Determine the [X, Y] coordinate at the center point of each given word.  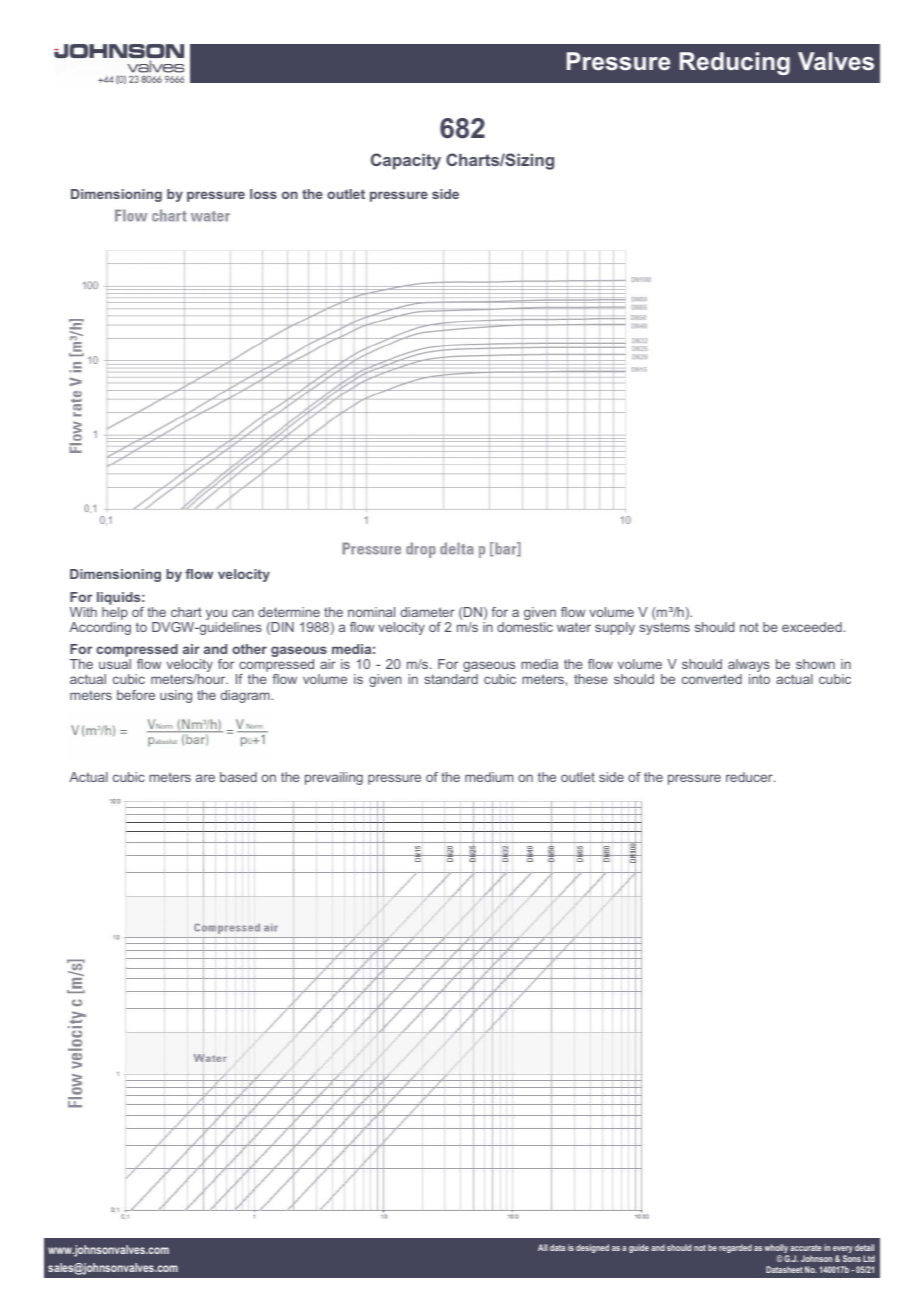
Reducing [735, 63]
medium [489, 777]
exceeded [812, 627]
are [205, 778]
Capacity [406, 161]
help [115, 613]
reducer [750, 777]
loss [263, 194]
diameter [428, 612]
